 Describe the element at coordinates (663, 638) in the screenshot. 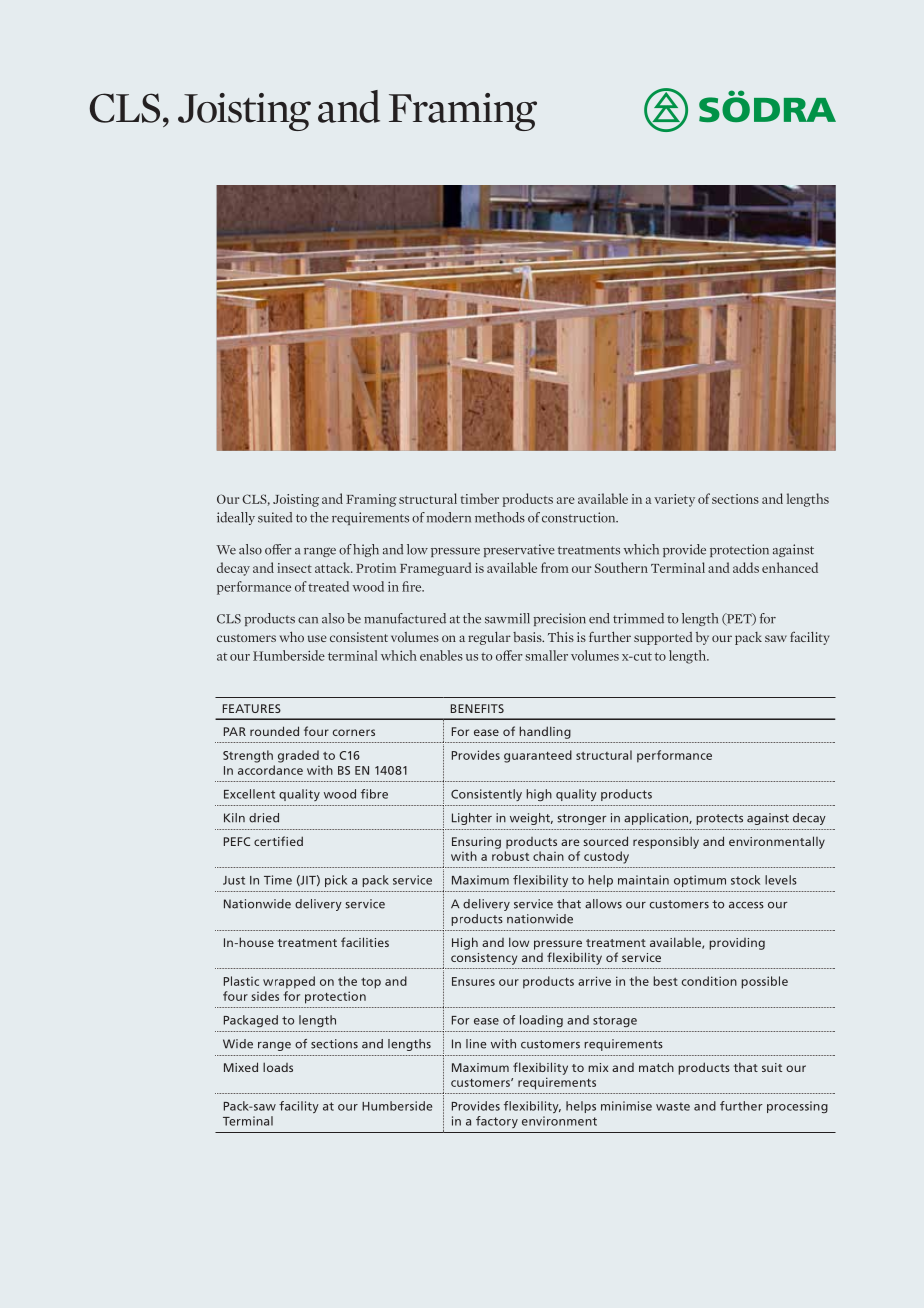

I see `supported` at that location.
